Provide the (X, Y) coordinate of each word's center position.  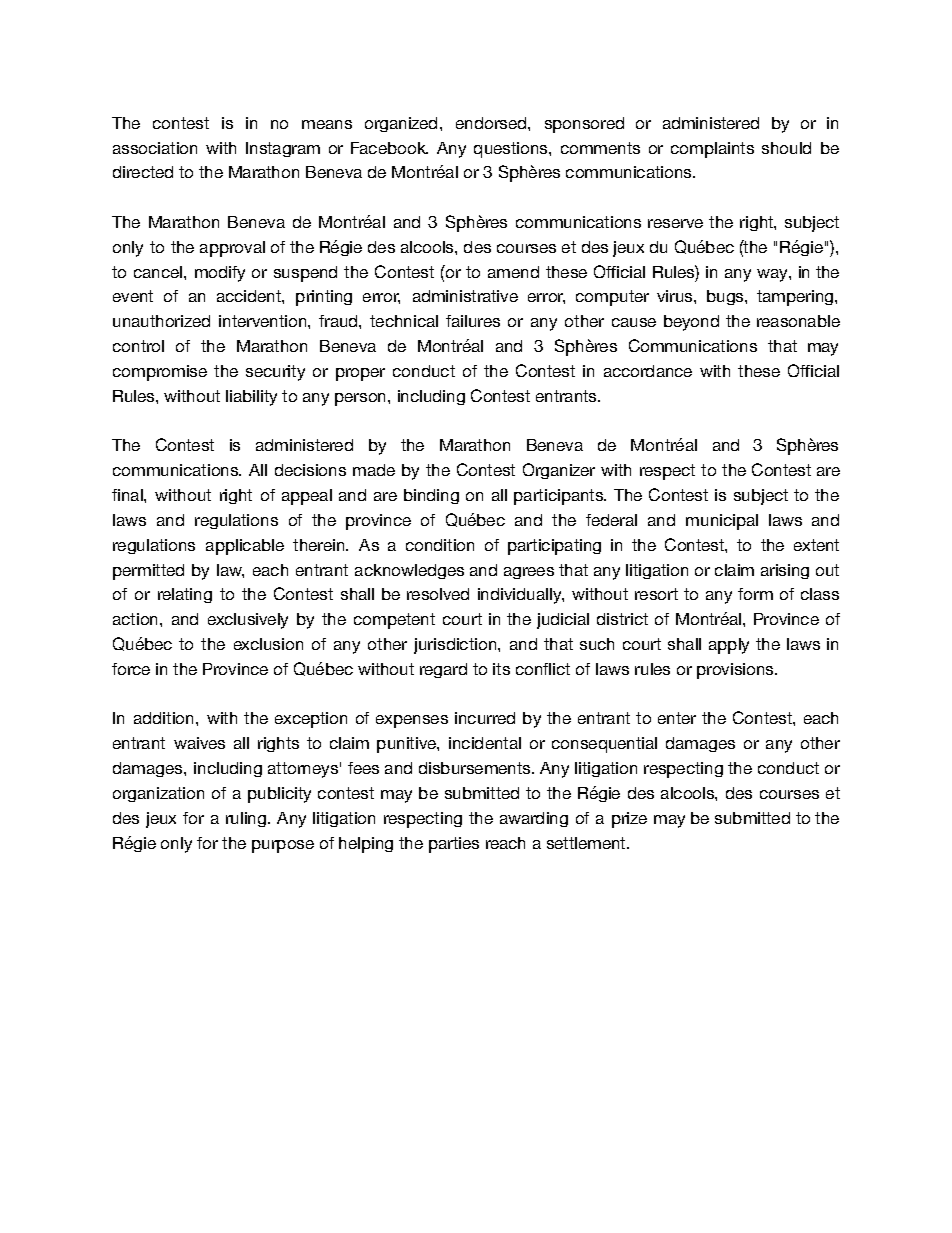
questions (512, 150)
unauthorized (161, 321)
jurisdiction (456, 646)
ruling (246, 819)
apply (729, 646)
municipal (722, 522)
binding (431, 496)
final (128, 495)
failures (473, 321)
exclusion (268, 644)
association (155, 148)
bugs (726, 297)
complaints (712, 150)
